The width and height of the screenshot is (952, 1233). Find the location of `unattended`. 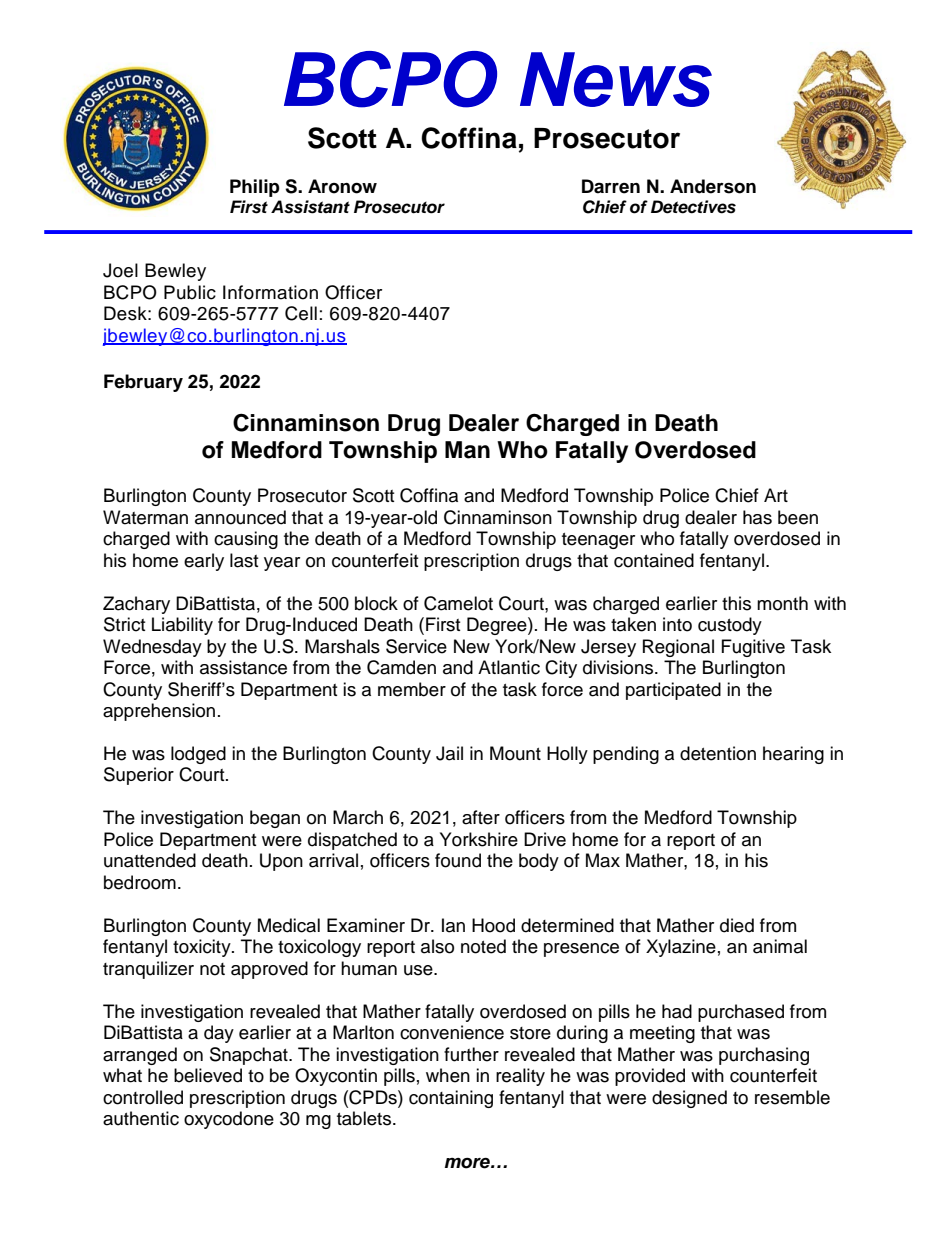

unattended is located at coordinates (150, 860).
